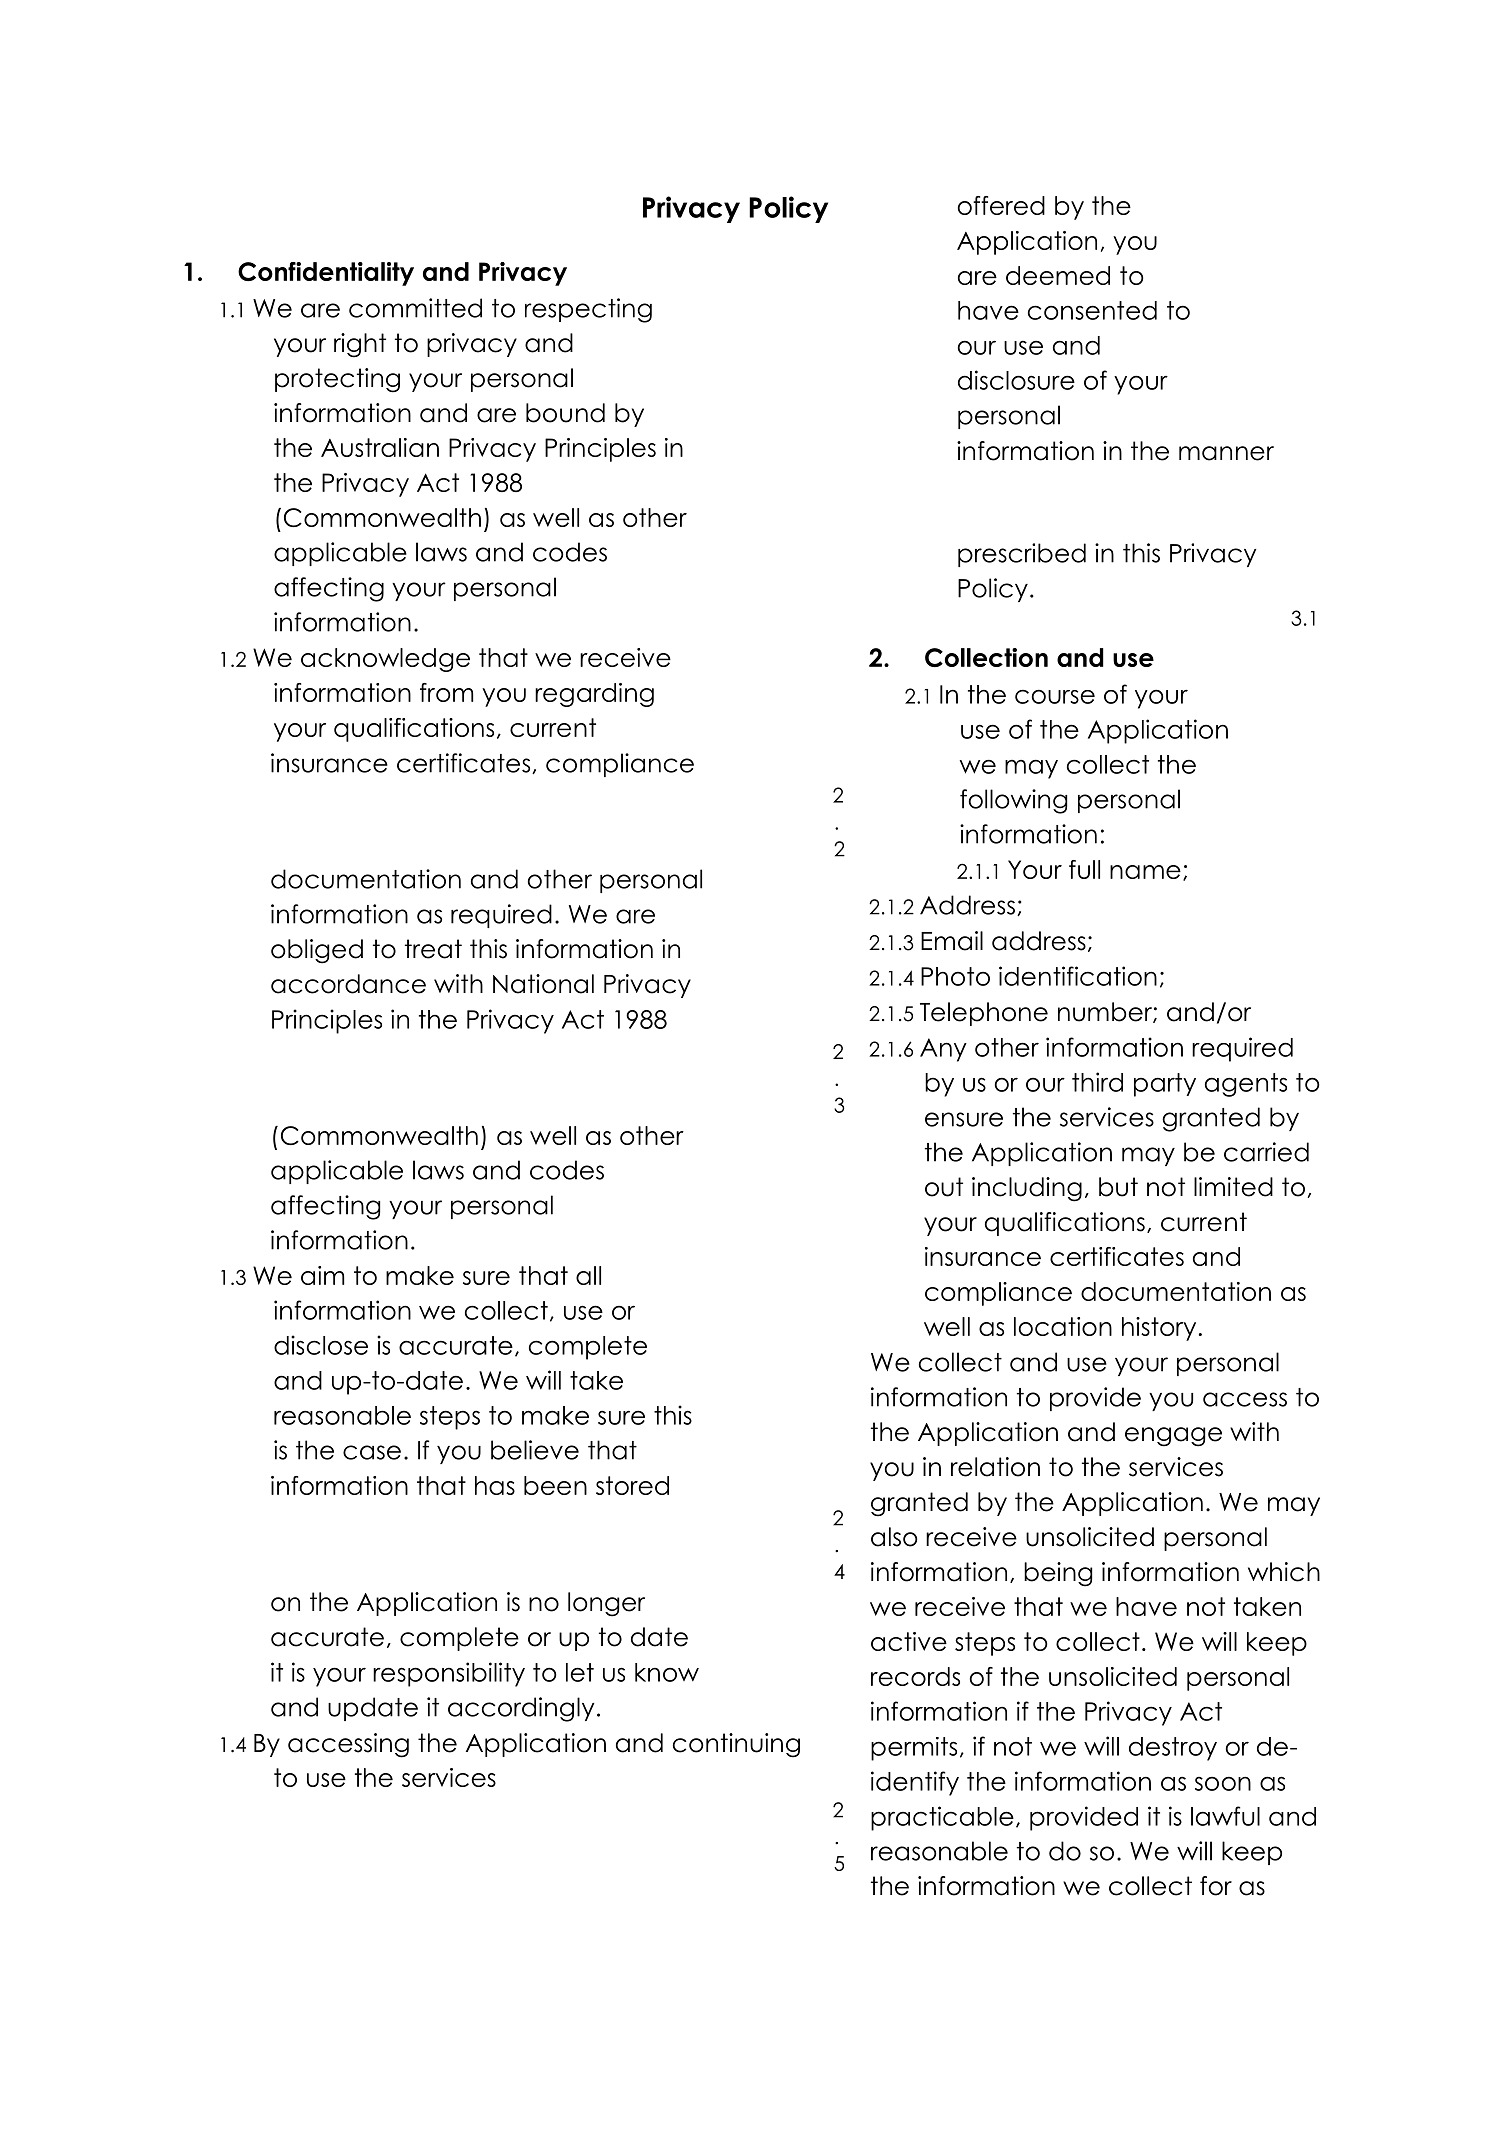 The height and width of the page is (2131, 1507). Describe the element at coordinates (1001, 205) in the page. I see `offered` at that location.
